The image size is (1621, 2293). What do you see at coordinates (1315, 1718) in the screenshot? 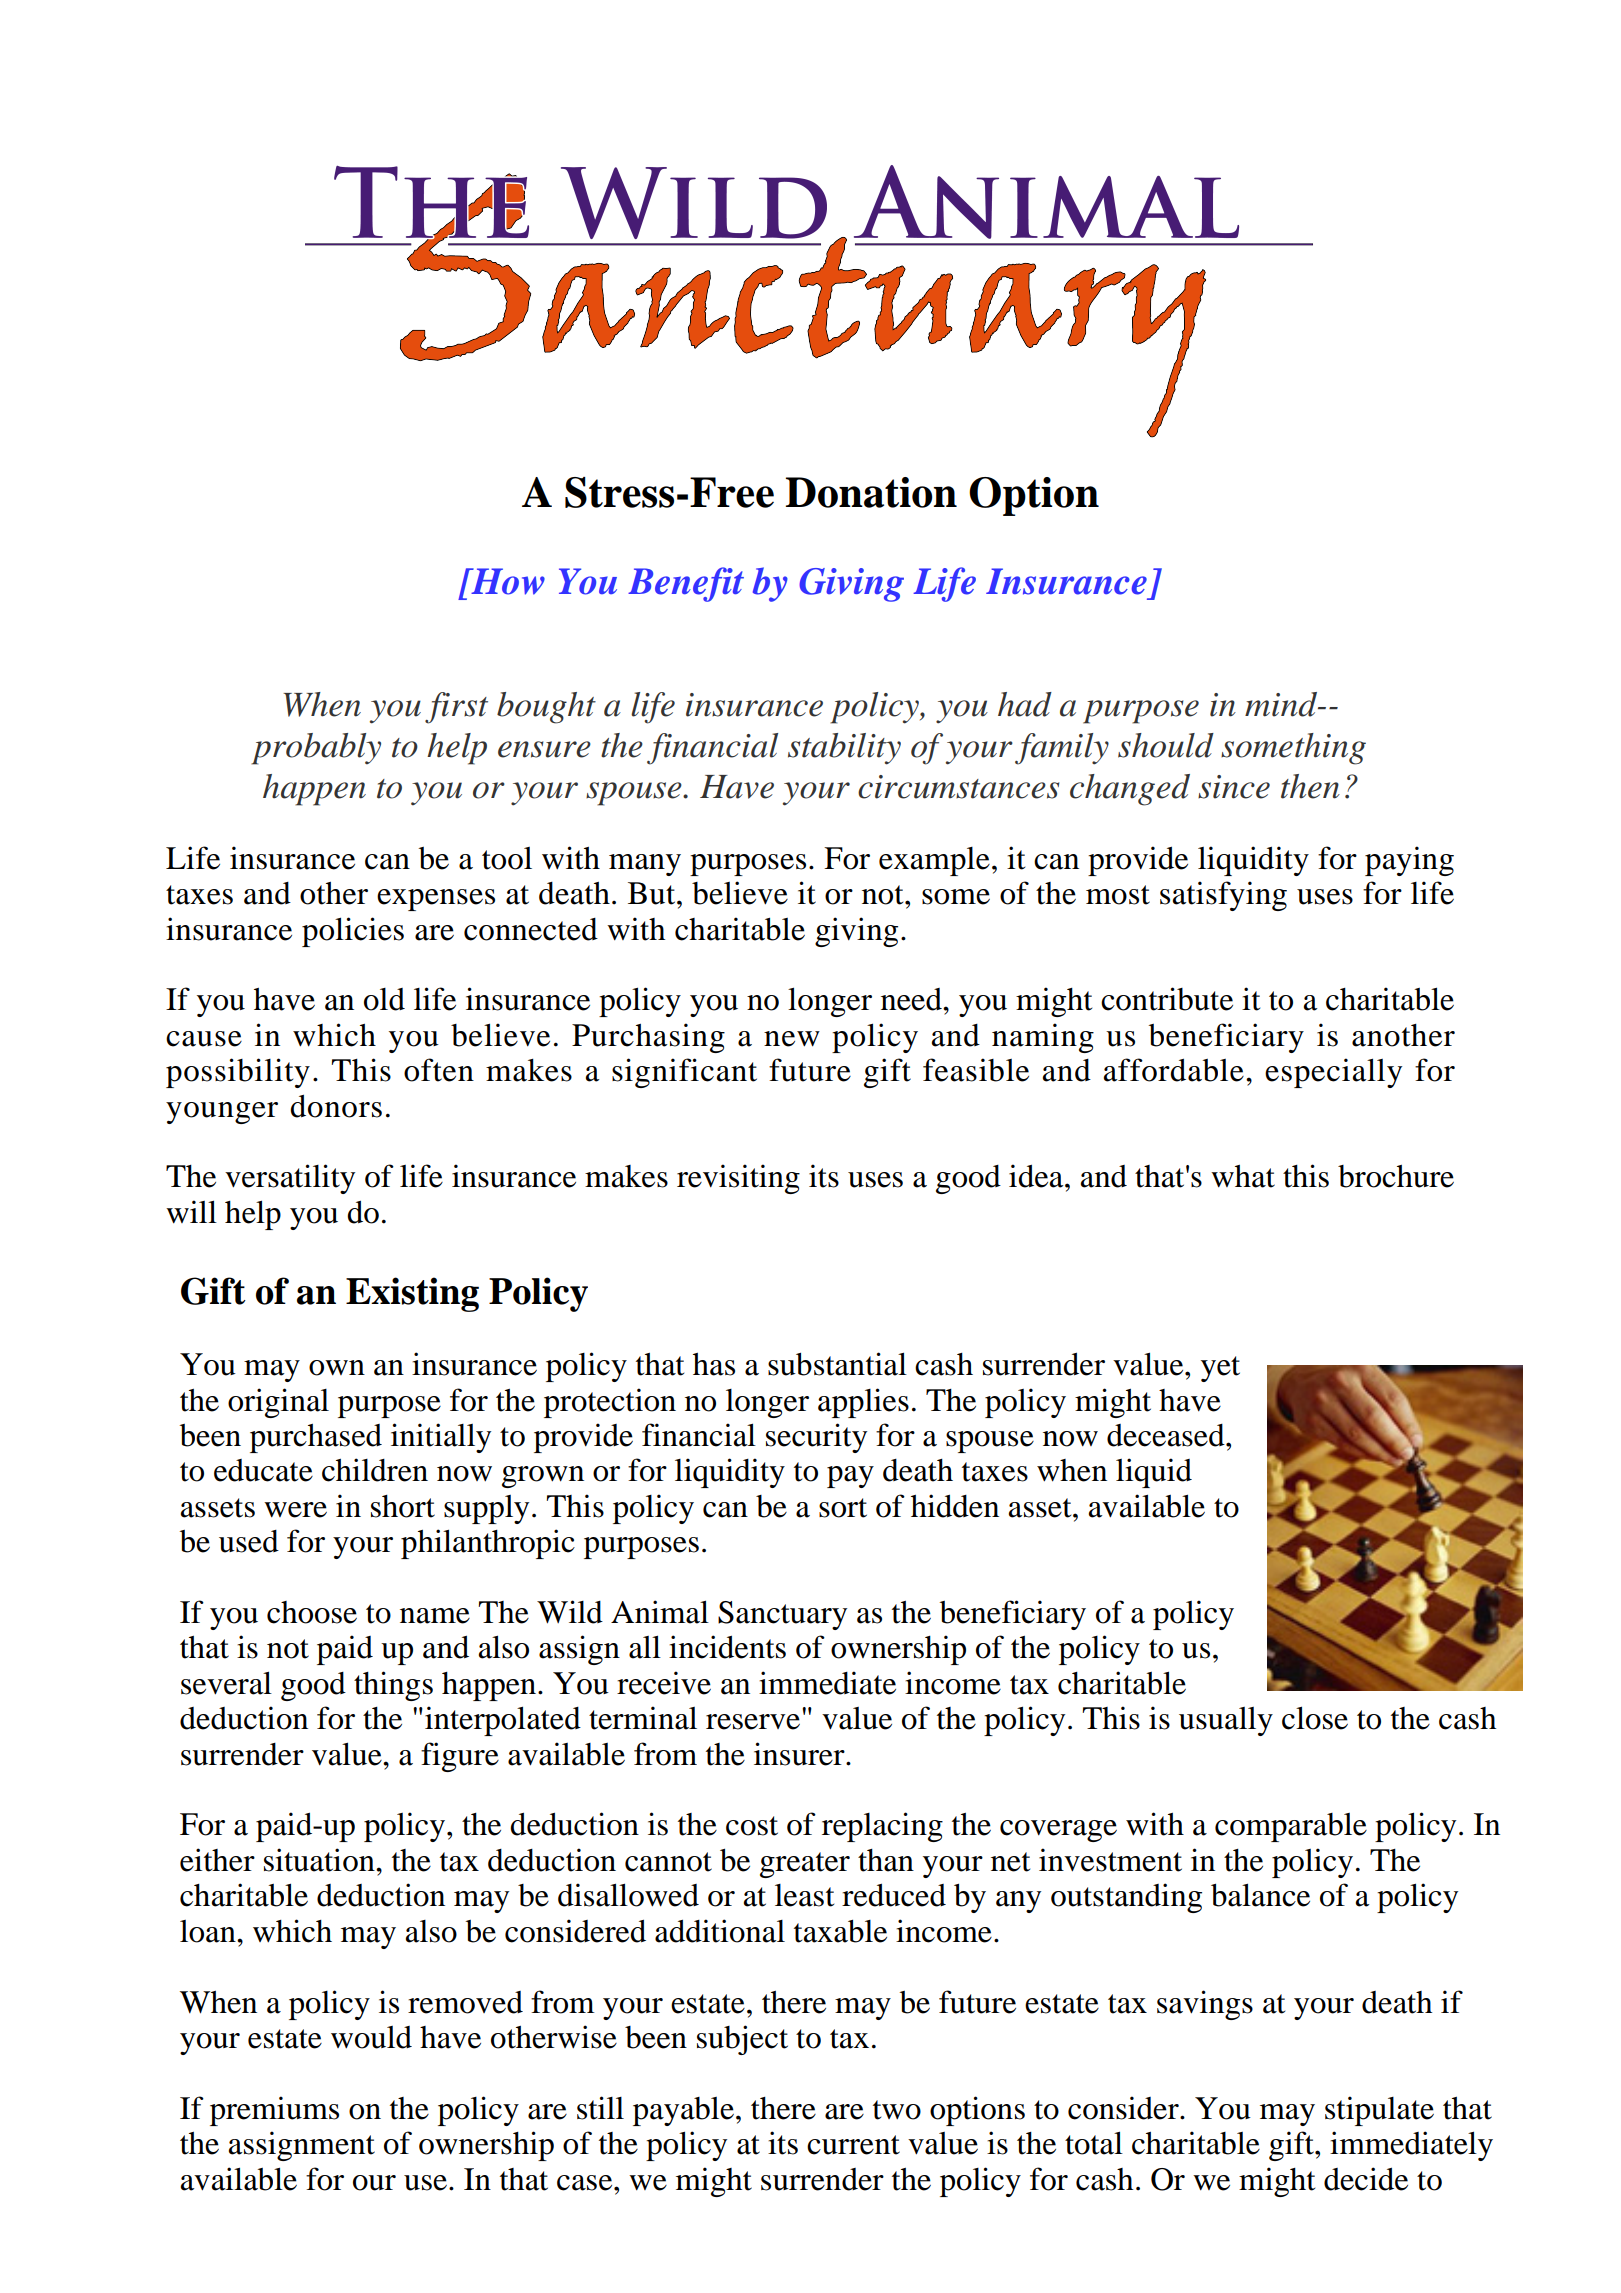
I see `close` at bounding box center [1315, 1718].
